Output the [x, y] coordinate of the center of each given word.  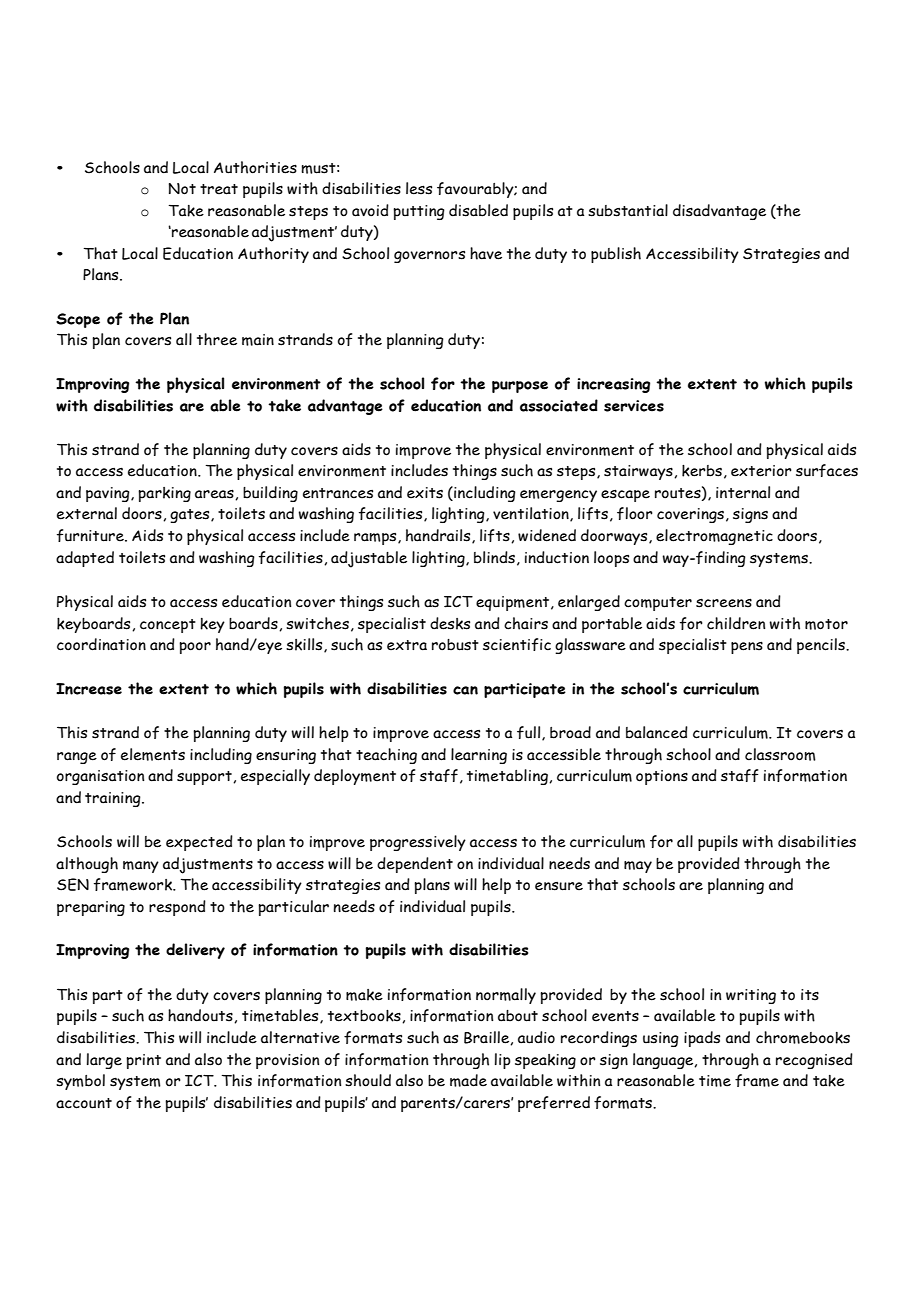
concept [168, 626]
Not [182, 189]
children [736, 623]
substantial [628, 210]
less [419, 188]
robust [455, 645]
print [143, 1061]
